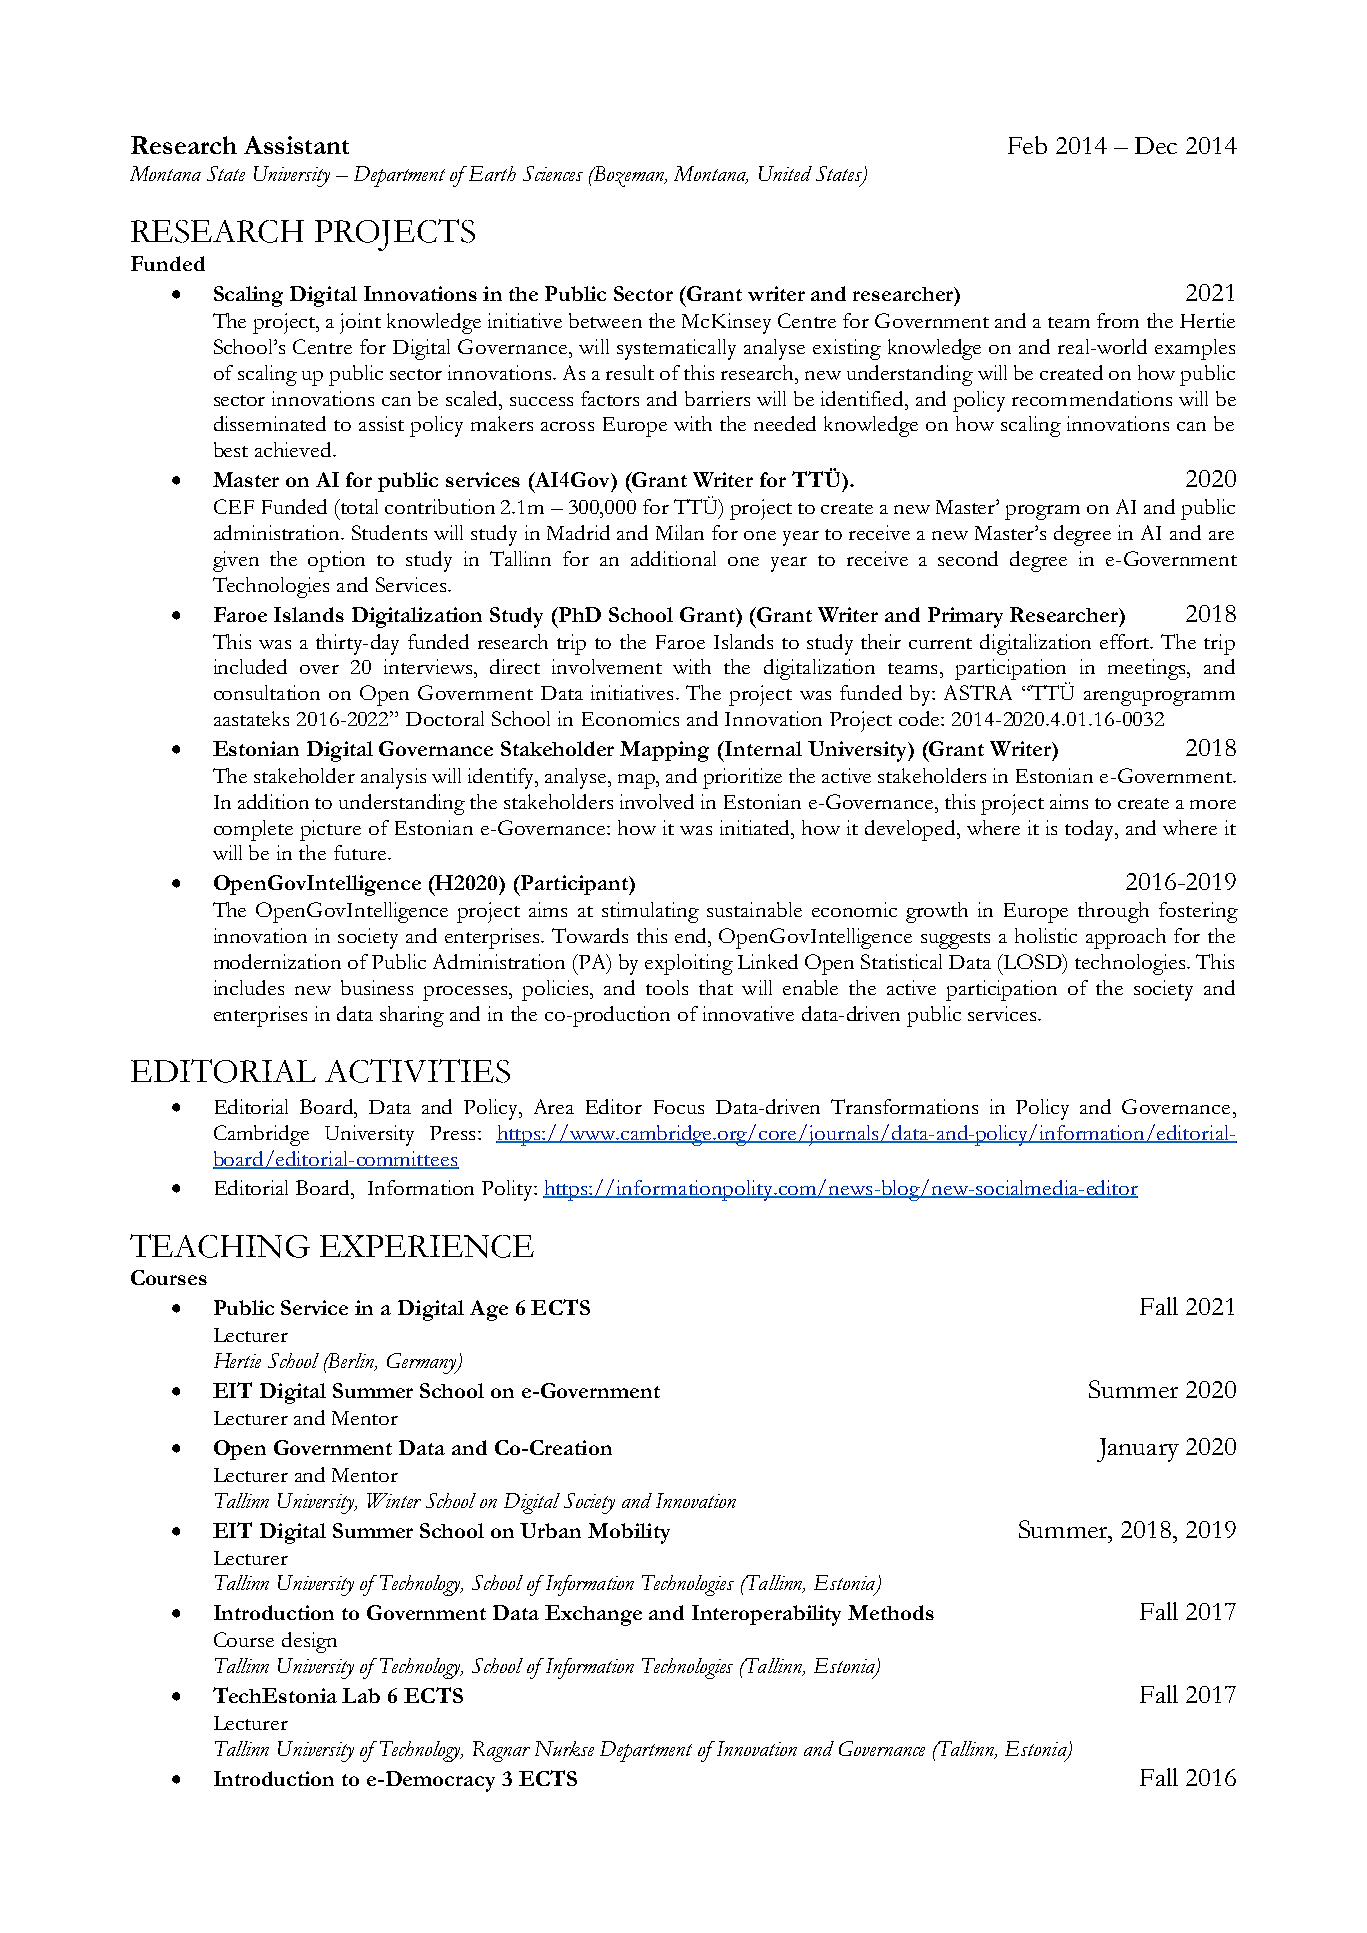 The width and height of the screenshot is (1367, 1933). What do you see at coordinates (785, 173) in the screenshot?
I see `United` at bounding box center [785, 173].
